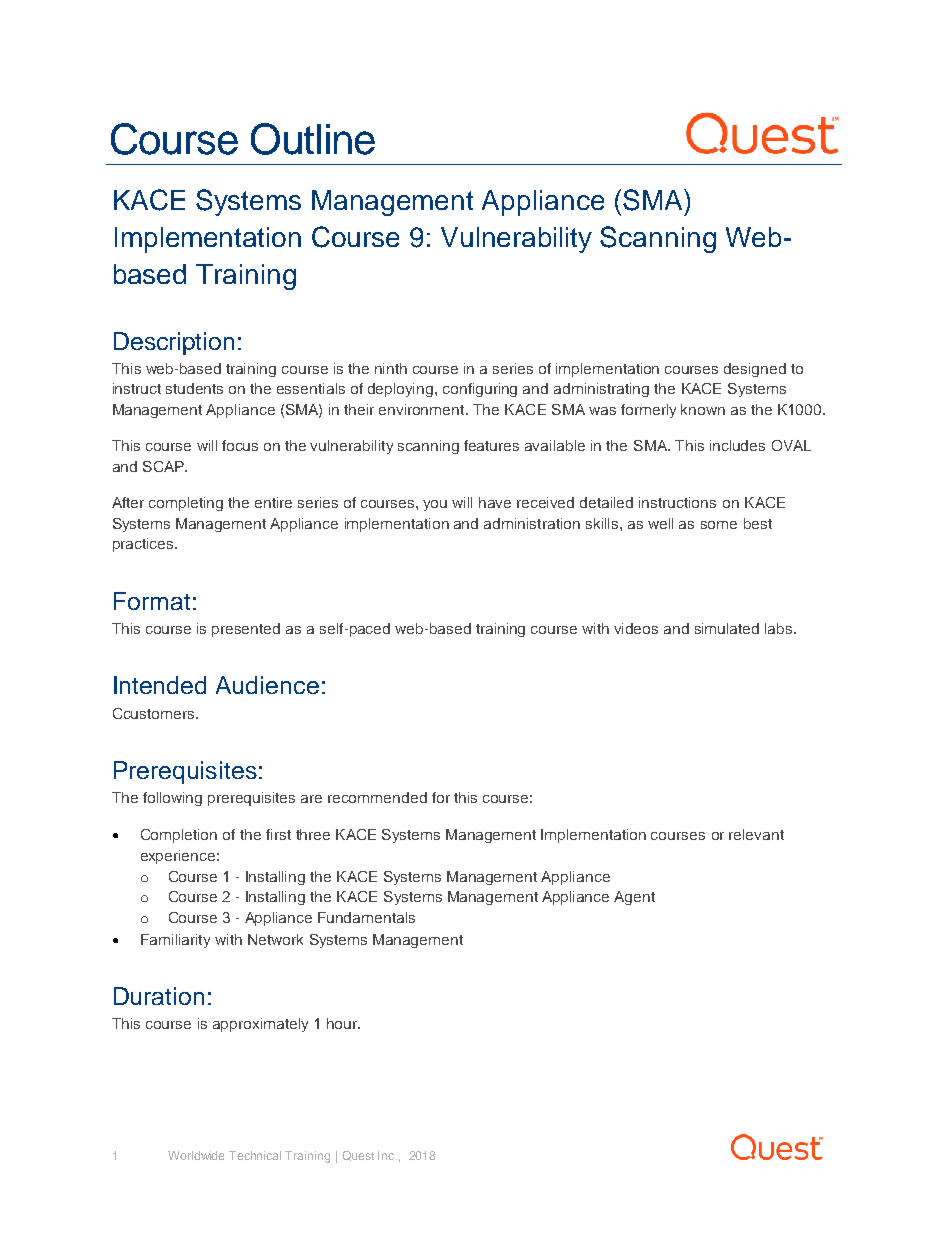  Describe the element at coordinates (703, 409) in the screenshot. I see `known` at that location.
